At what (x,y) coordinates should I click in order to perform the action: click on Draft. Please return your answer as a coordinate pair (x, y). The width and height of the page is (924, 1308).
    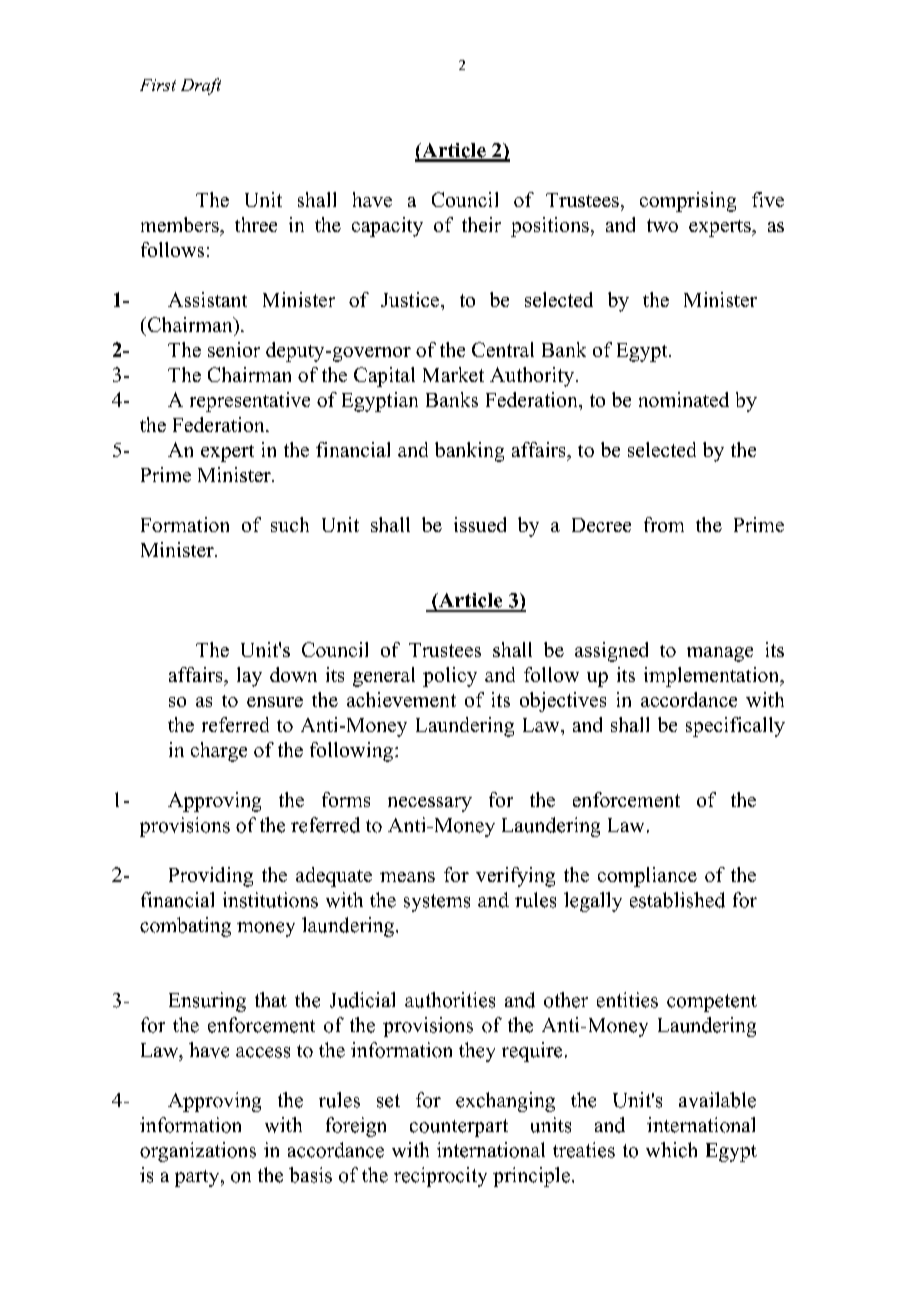
    Looking at the image, I should click on (201, 86).
